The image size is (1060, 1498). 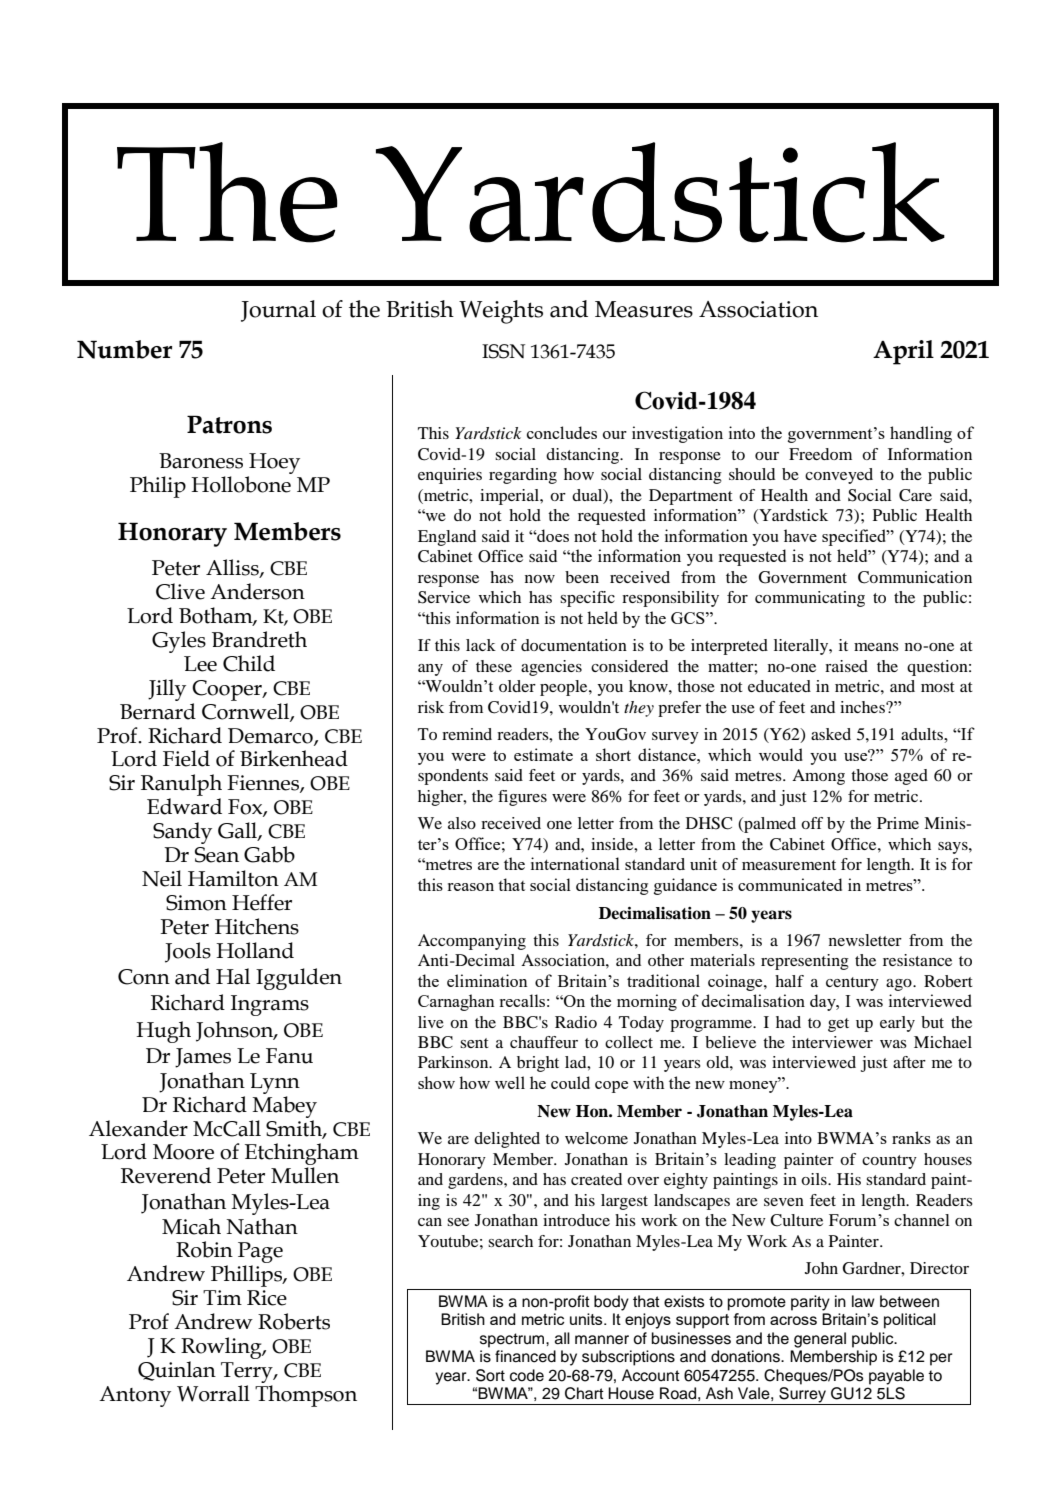 What do you see at coordinates (217, 855) in the screenshot?
I see `Sean` at bounding box center [217, 855].
